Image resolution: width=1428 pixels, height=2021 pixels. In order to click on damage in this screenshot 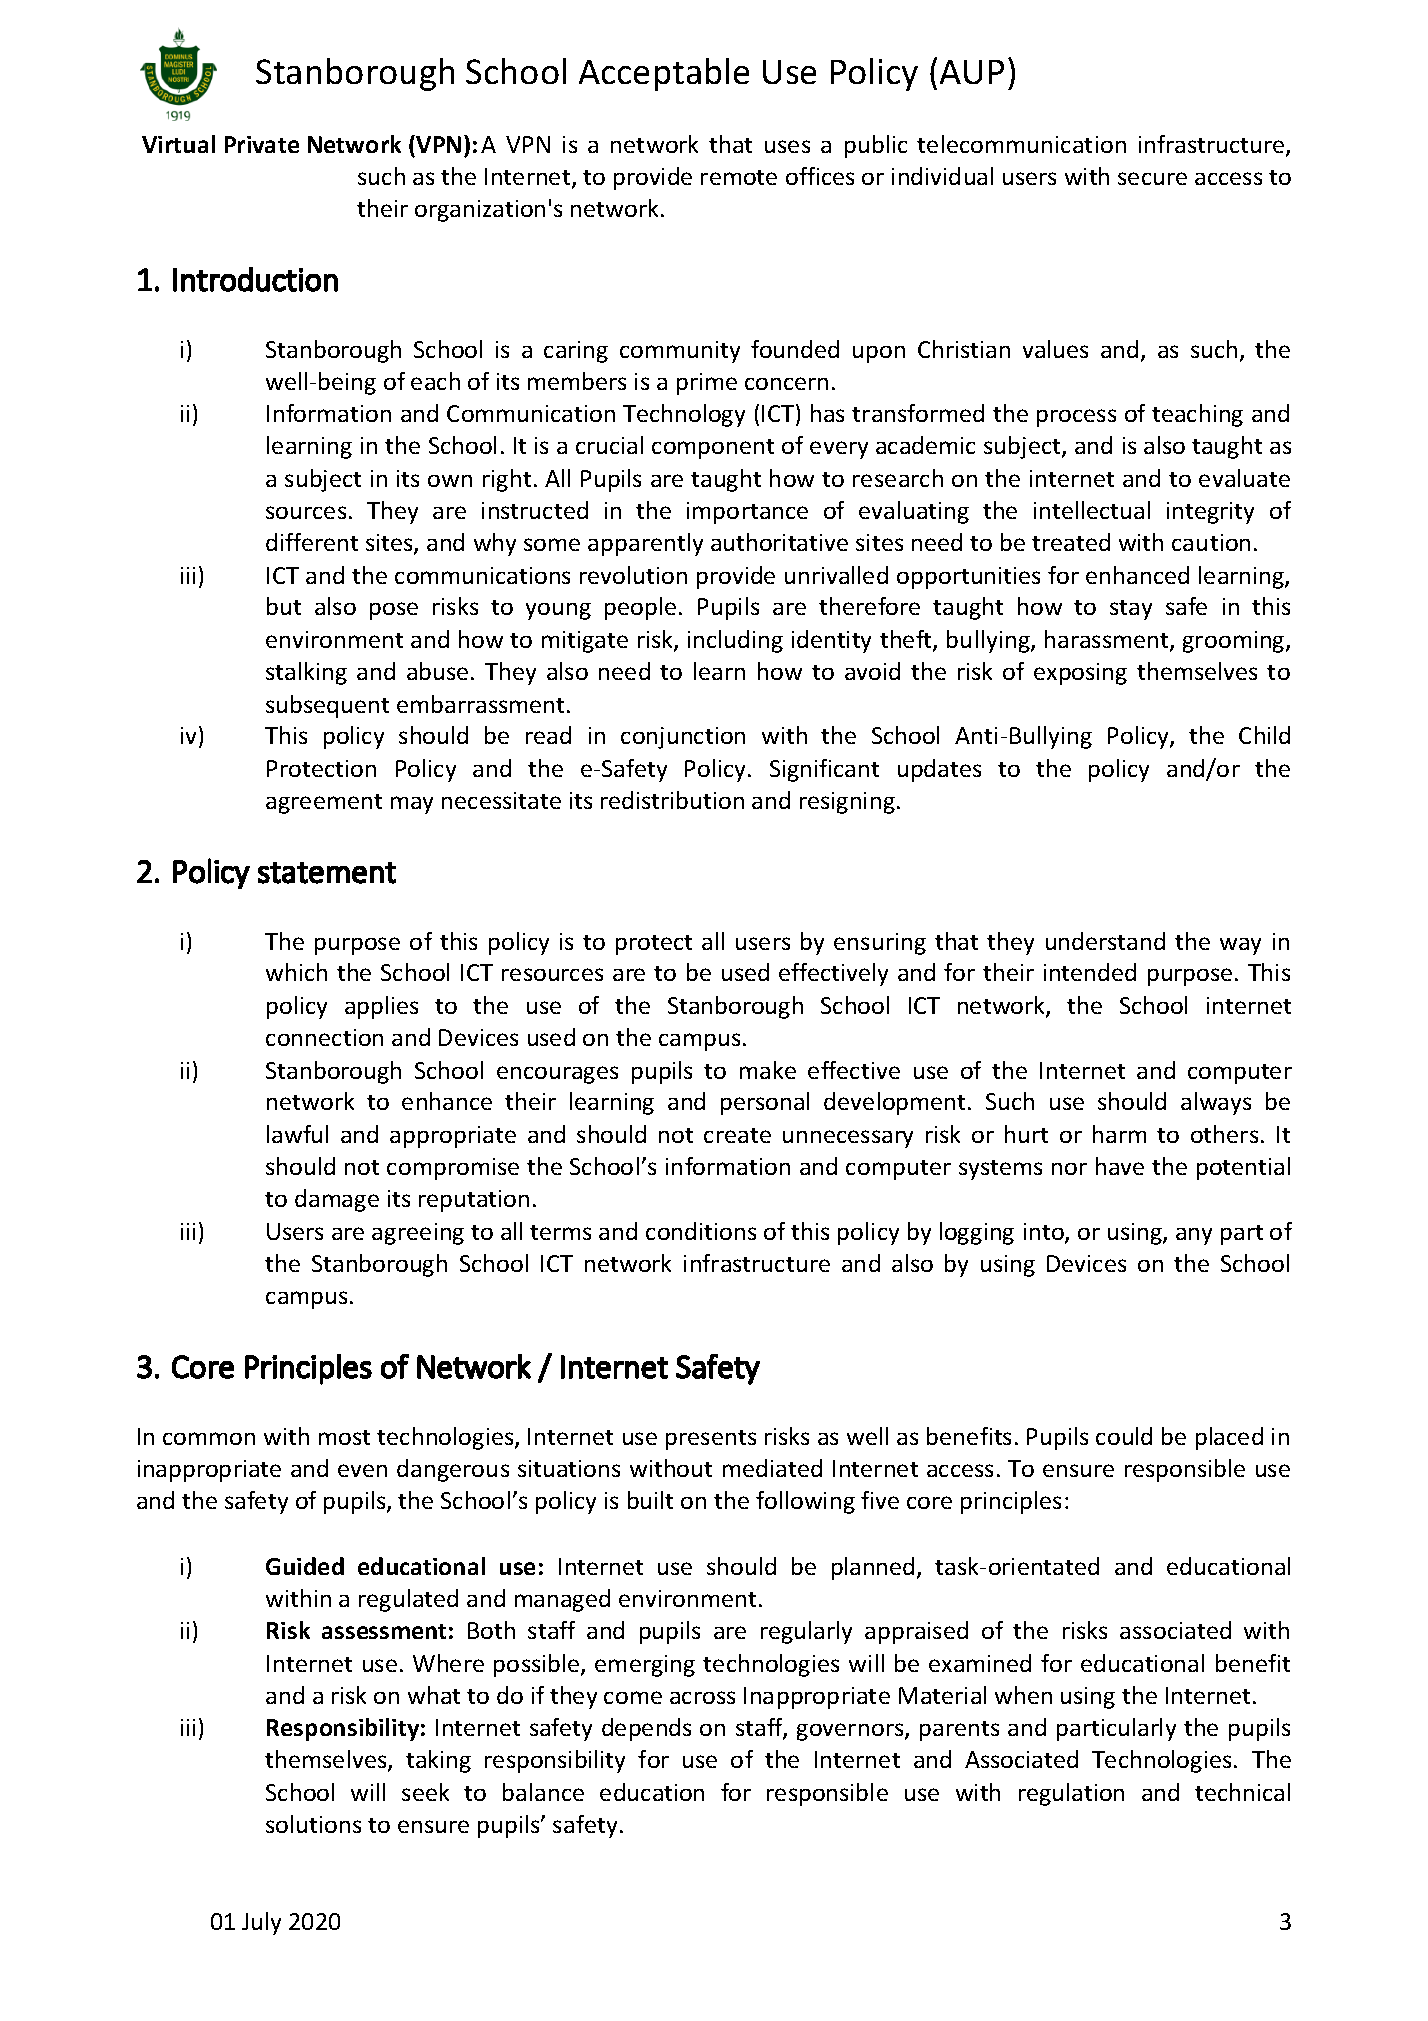, I will do `click(337, 1200)`.
